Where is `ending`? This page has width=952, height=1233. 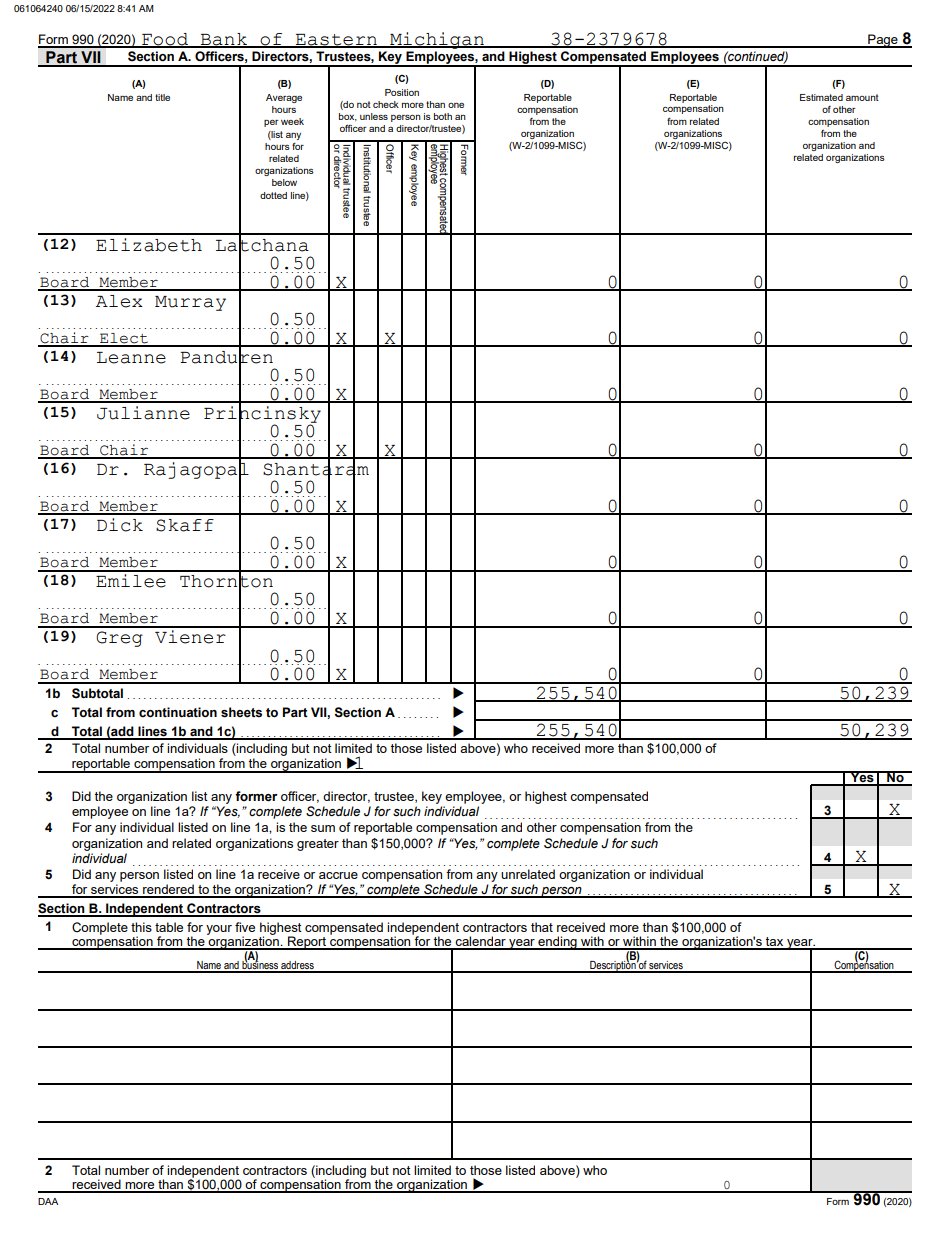 ending is located at coordinates (557, 943).
